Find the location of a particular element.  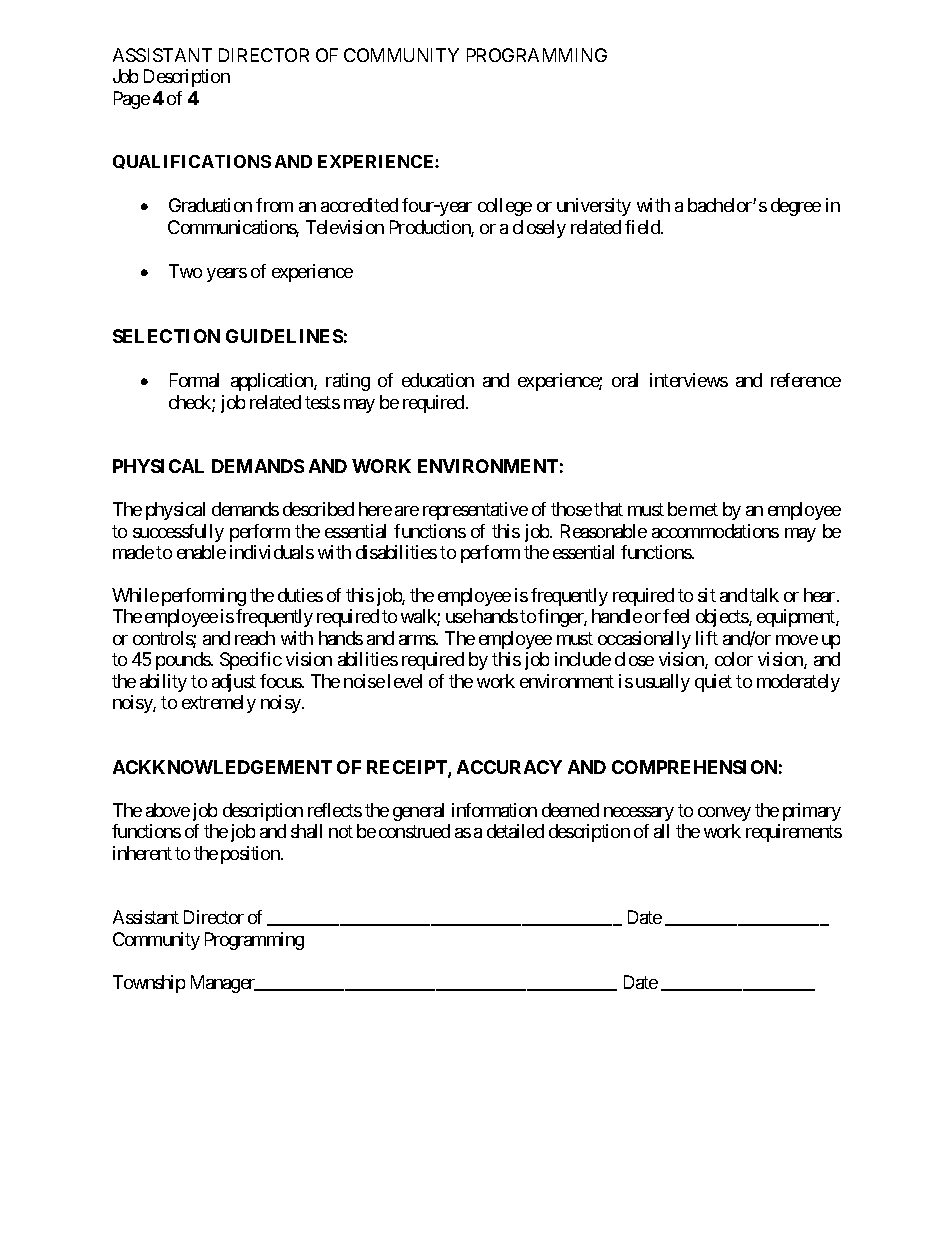

Page is located at coordinates (132, 100).
